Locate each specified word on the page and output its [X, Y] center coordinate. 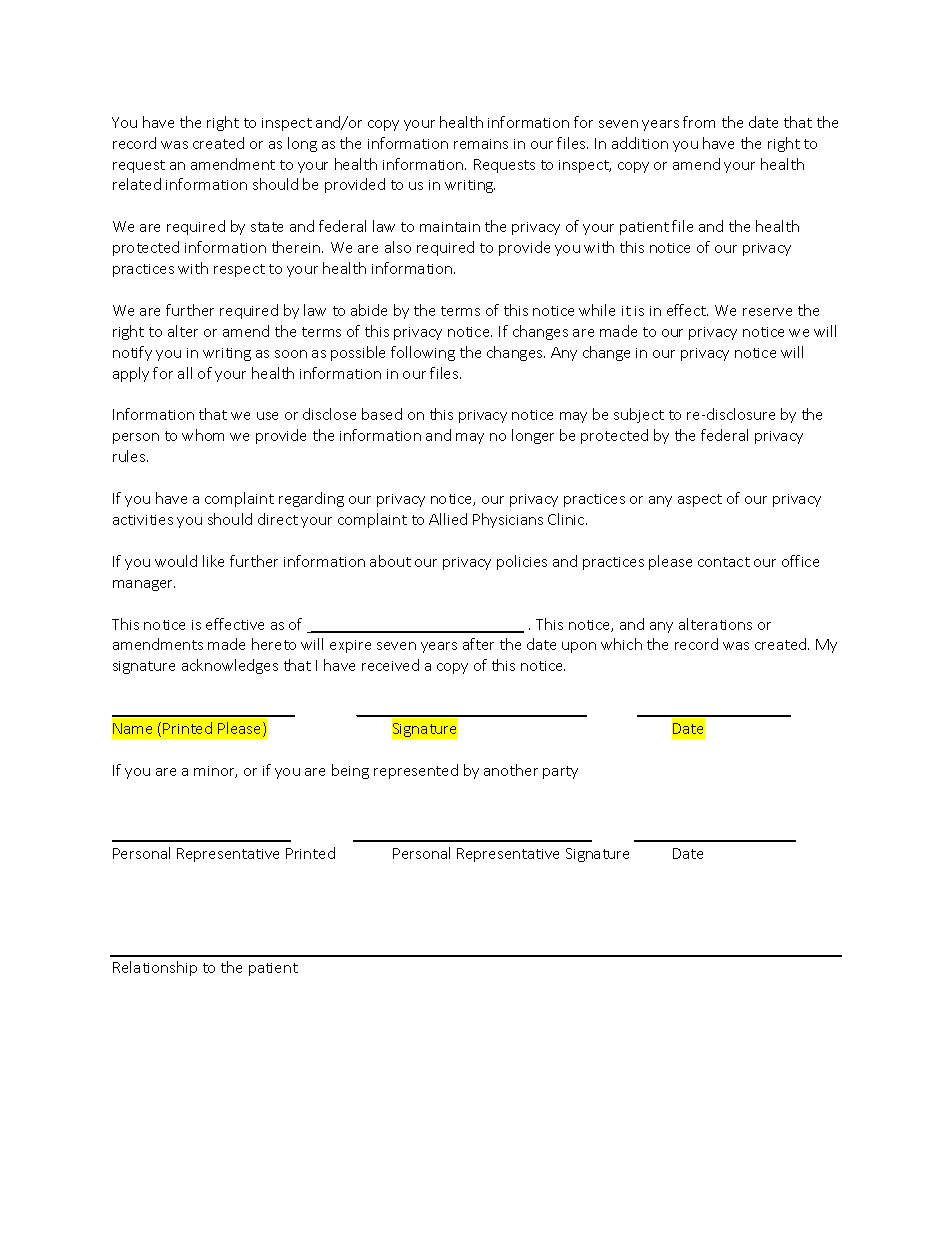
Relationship [155, 968]
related [137, 184]
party [560, 772]
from [699, 122]
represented [416, 771]
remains [481, 144]
